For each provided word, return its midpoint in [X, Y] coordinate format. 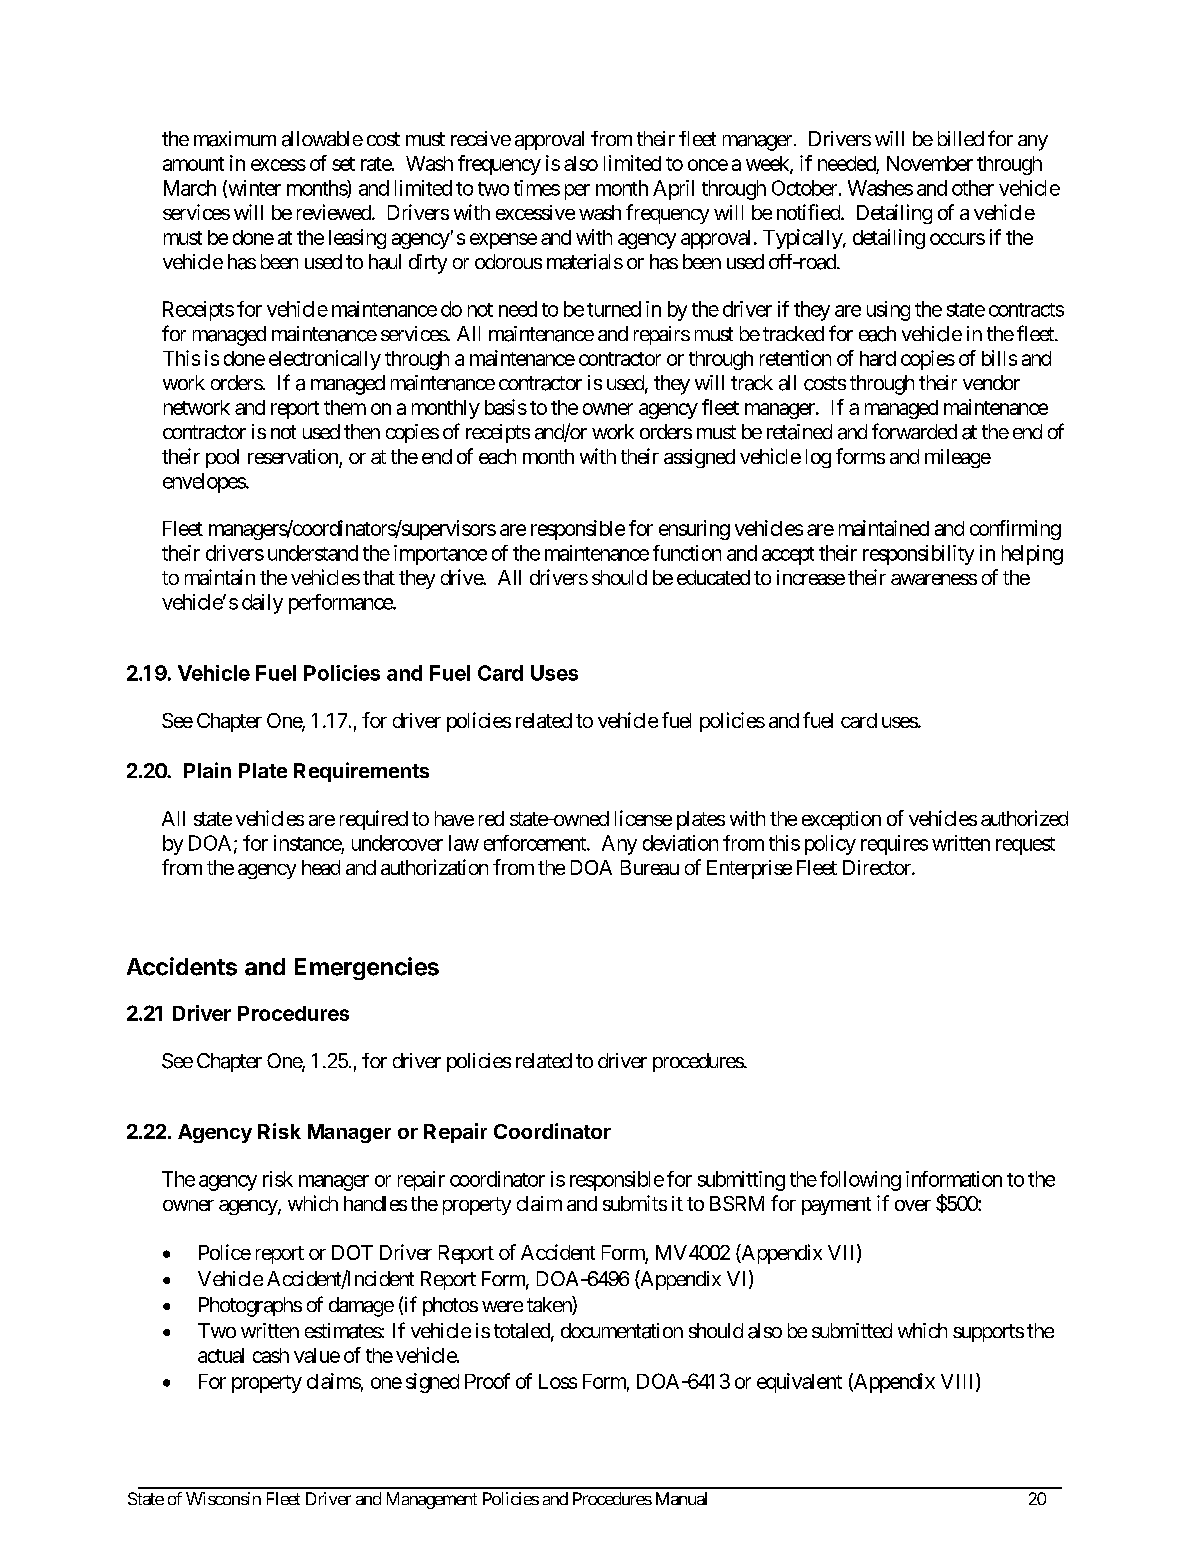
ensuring [694, 530]
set [343, 164]
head [321, 867]
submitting [741, 1181]
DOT [352, 1252]
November [930, 163]
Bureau [650, 867]
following [860, 1181]
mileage [958, 458]
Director [878, 867]
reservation [294, 458]
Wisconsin [223, 1498]
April [673, 190]
